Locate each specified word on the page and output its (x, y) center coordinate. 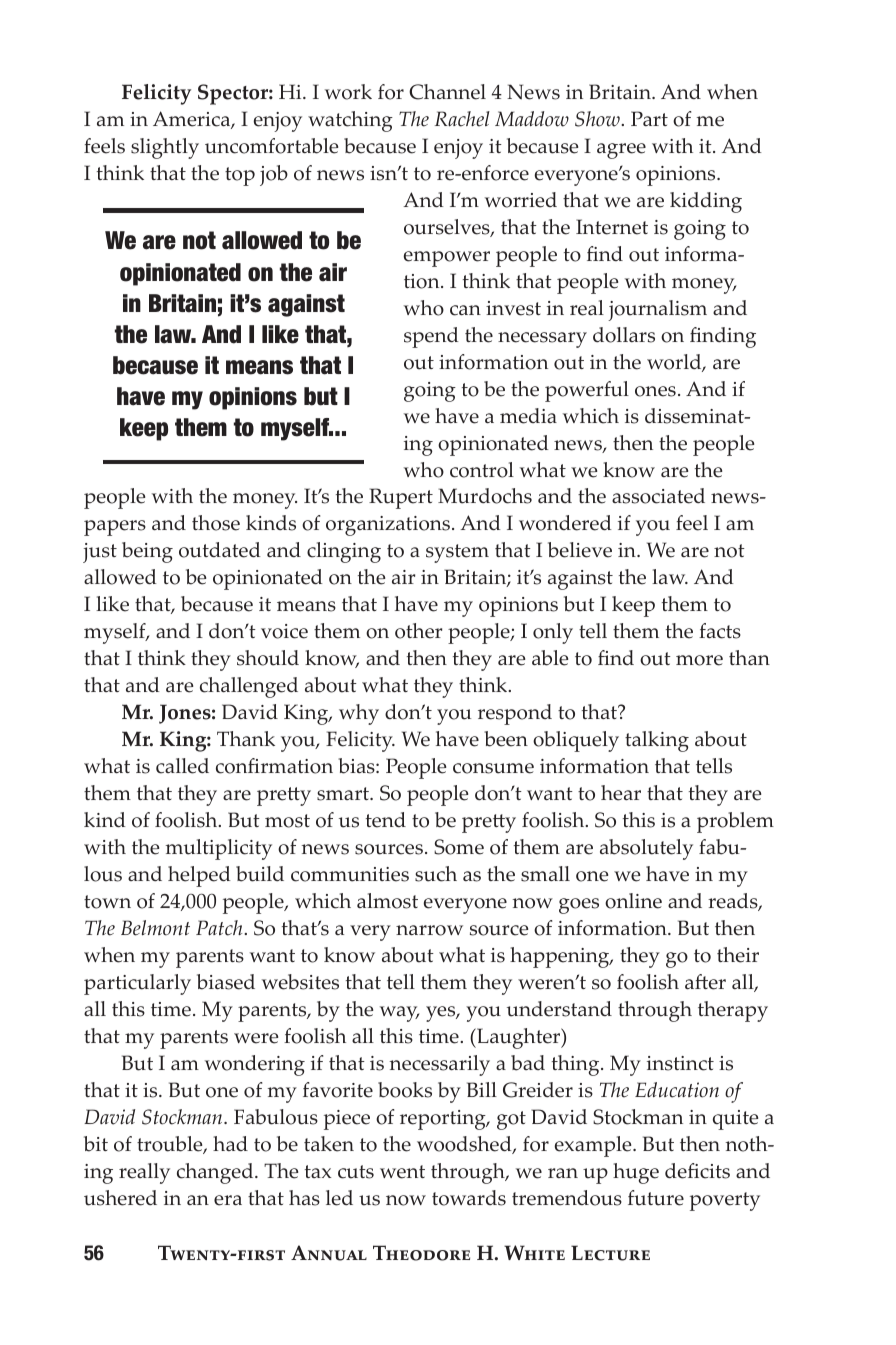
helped (199, 876)
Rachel (462, 119)
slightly (165, 148)
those (216, 523)
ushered (120, 1198)
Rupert (401, 498)
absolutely (646, 849)
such (436, 874)
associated (658, 496)
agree (621, 151)
